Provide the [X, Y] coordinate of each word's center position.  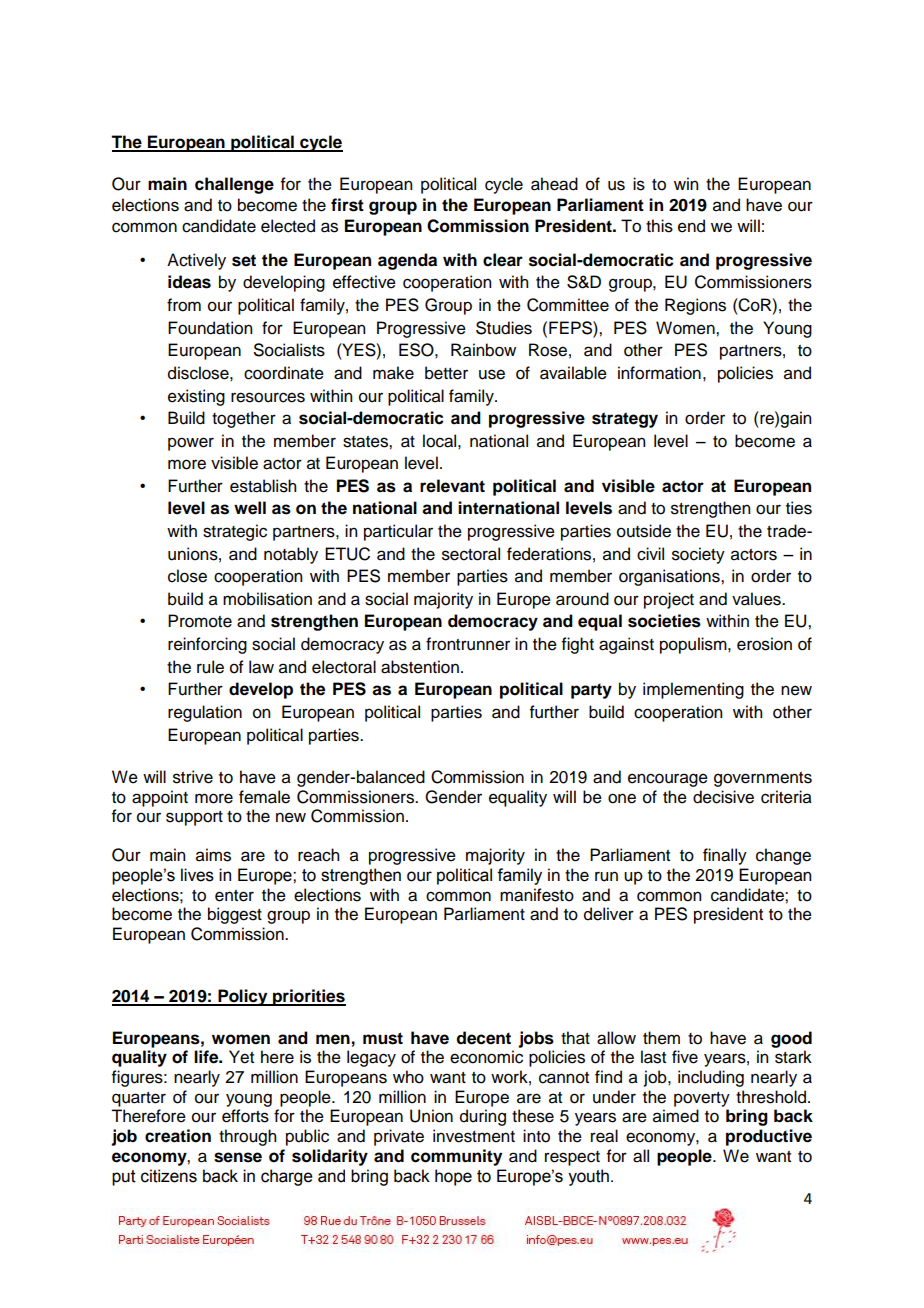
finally [725, 856]
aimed [676, 1116]
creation [178, 1136]
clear [503, 260]
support [194, 818]
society [698, 555]
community [456, 1157]
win [686, 183]
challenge [234, 185]
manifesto [537, 895]
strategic [235, 532]
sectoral [471, 554]
